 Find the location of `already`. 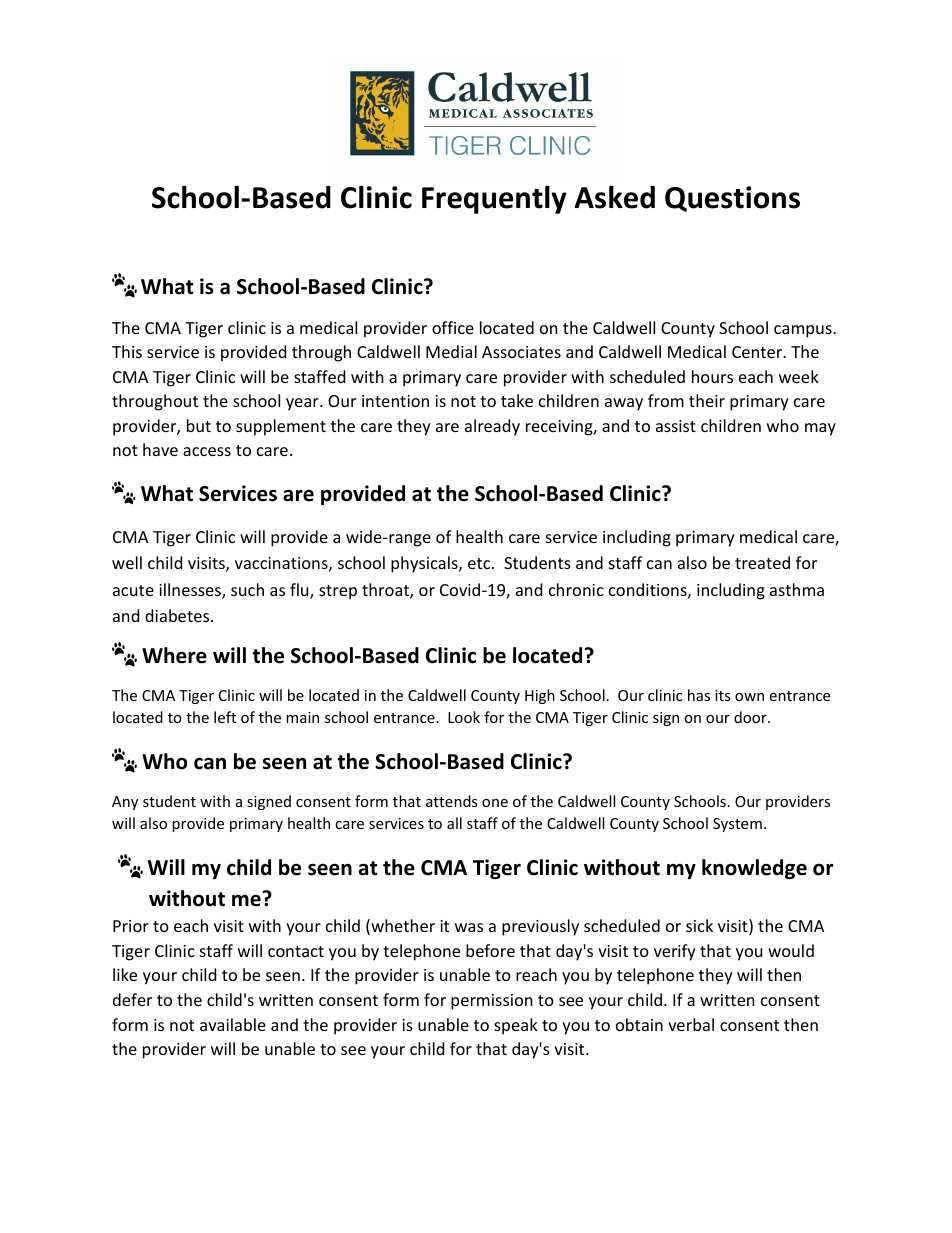

already is located at coordinates (492, 427).
